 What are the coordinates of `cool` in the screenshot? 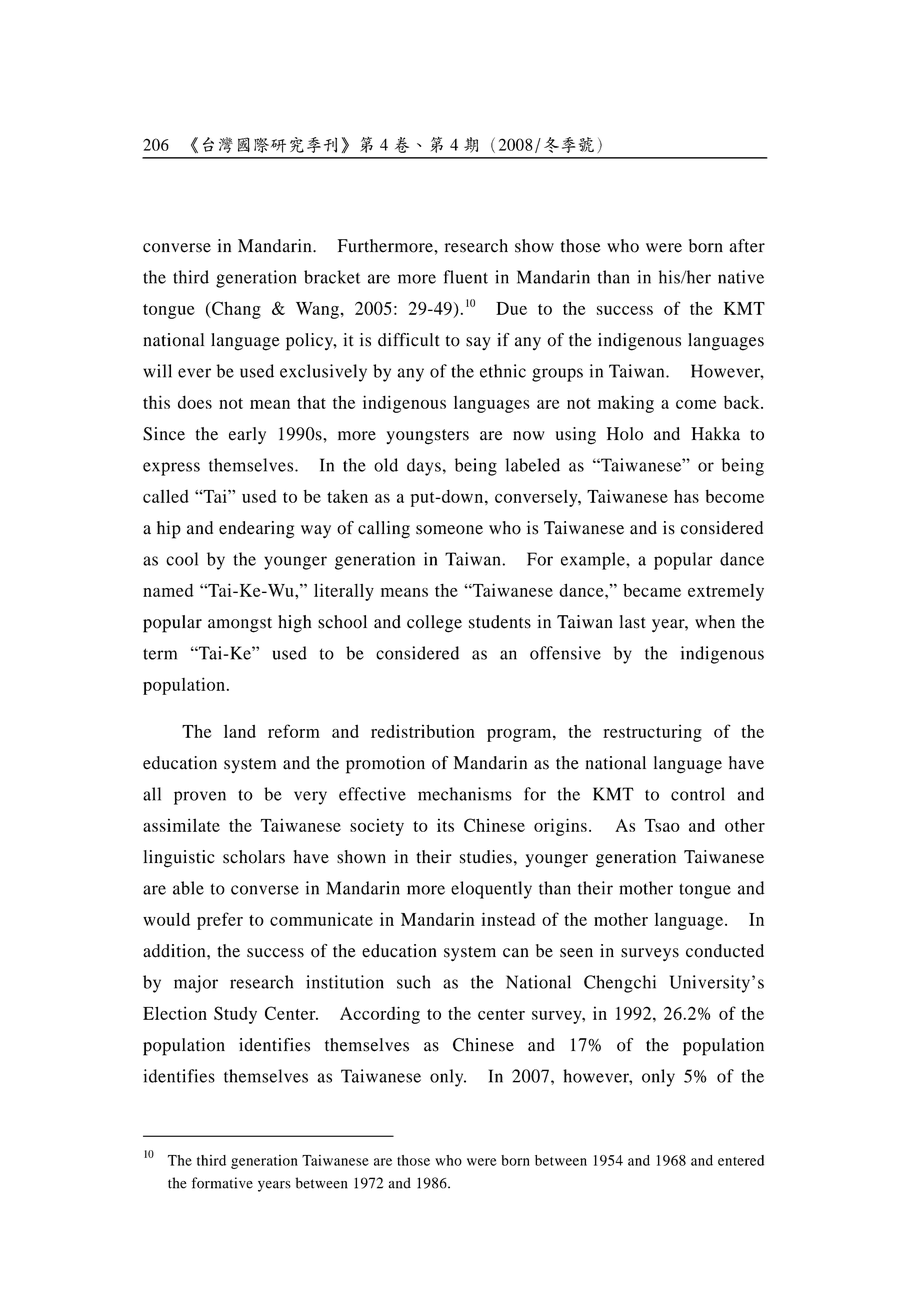 It's located at (182, 559).
